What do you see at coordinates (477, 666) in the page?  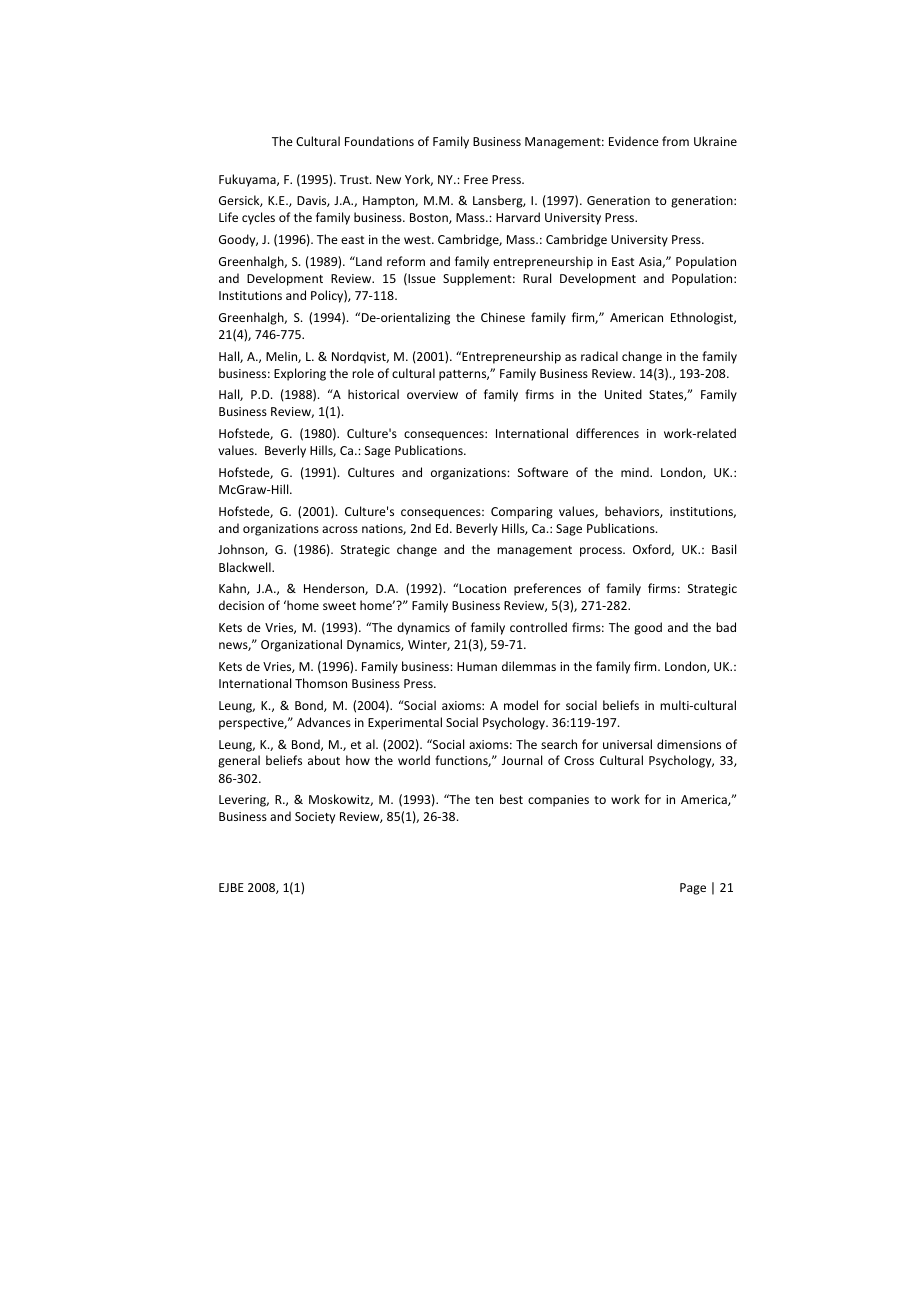 I see `Human` at bounding box center [477, 666].
